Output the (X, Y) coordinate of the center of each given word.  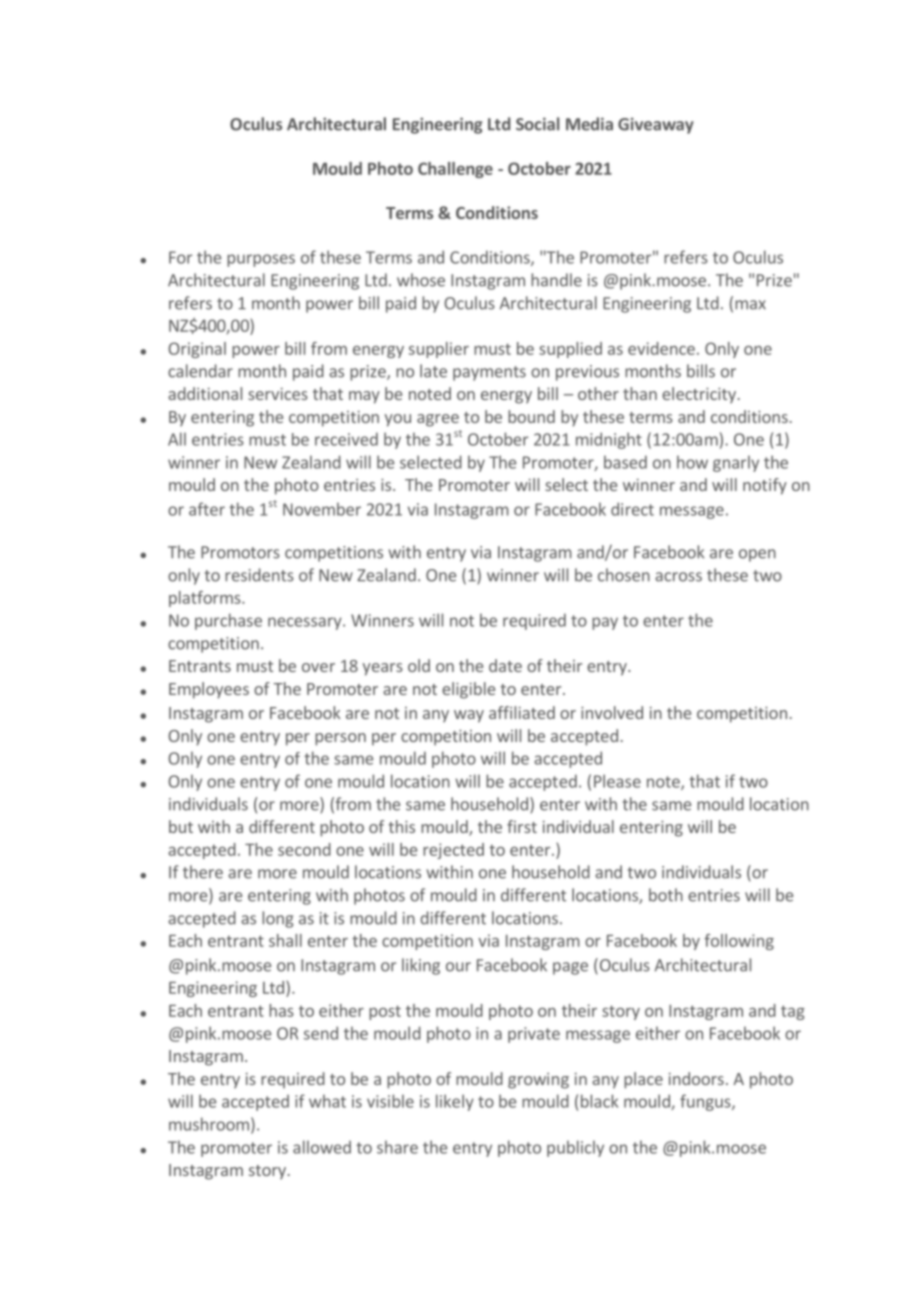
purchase (228, 621)
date (505, 665)
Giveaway (656, 125)
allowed (322, 1147)
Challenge (455, 170)
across (678, 577)
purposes (261, 260)
